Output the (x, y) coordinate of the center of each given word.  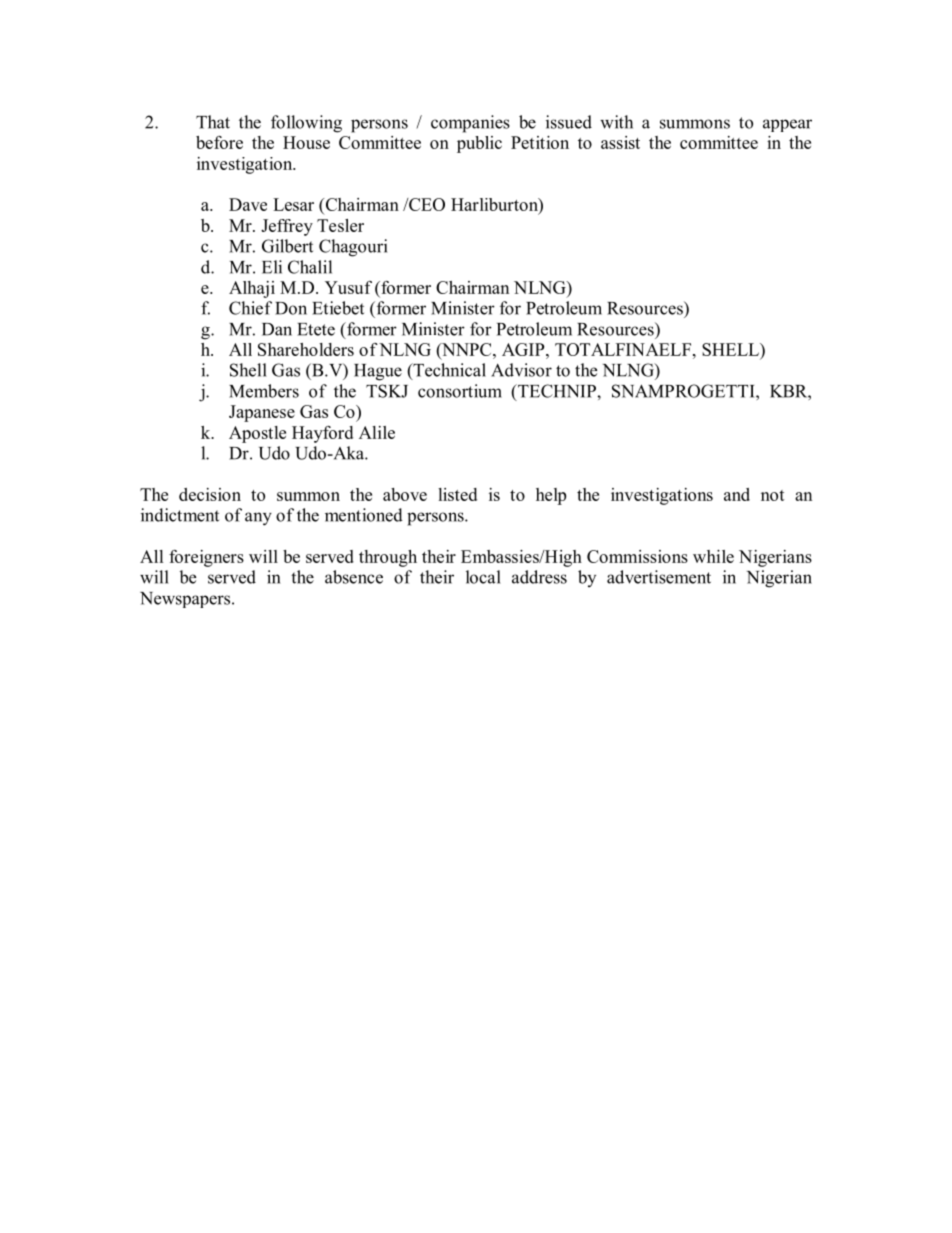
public (479, 144)
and (737, 494)
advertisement (659, 577)
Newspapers (186, 600)
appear (787, 125)
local (483, 577)
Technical (448, 371)
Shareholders (306, 349)
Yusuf (348, 287)
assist (620, 142)
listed (457, 494)
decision (210, 494)
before (219, 142)
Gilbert (287, 246)
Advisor (521, 370)
